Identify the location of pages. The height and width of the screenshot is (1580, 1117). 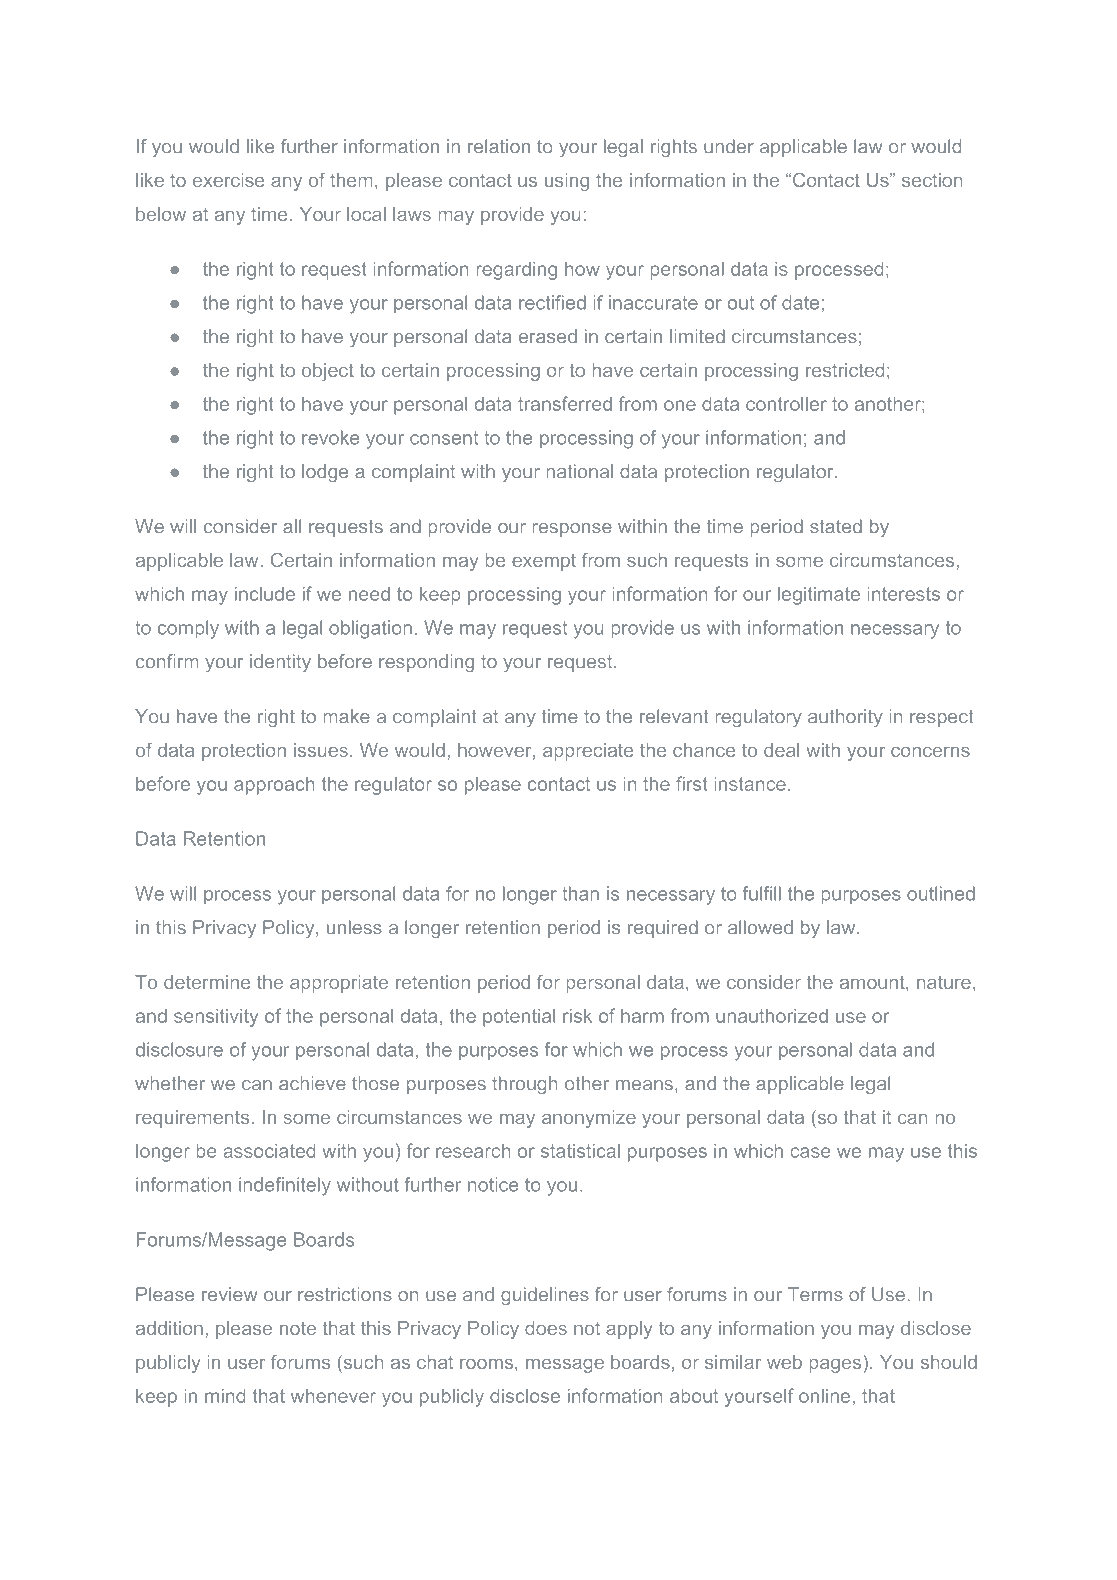
(835, 1365).
